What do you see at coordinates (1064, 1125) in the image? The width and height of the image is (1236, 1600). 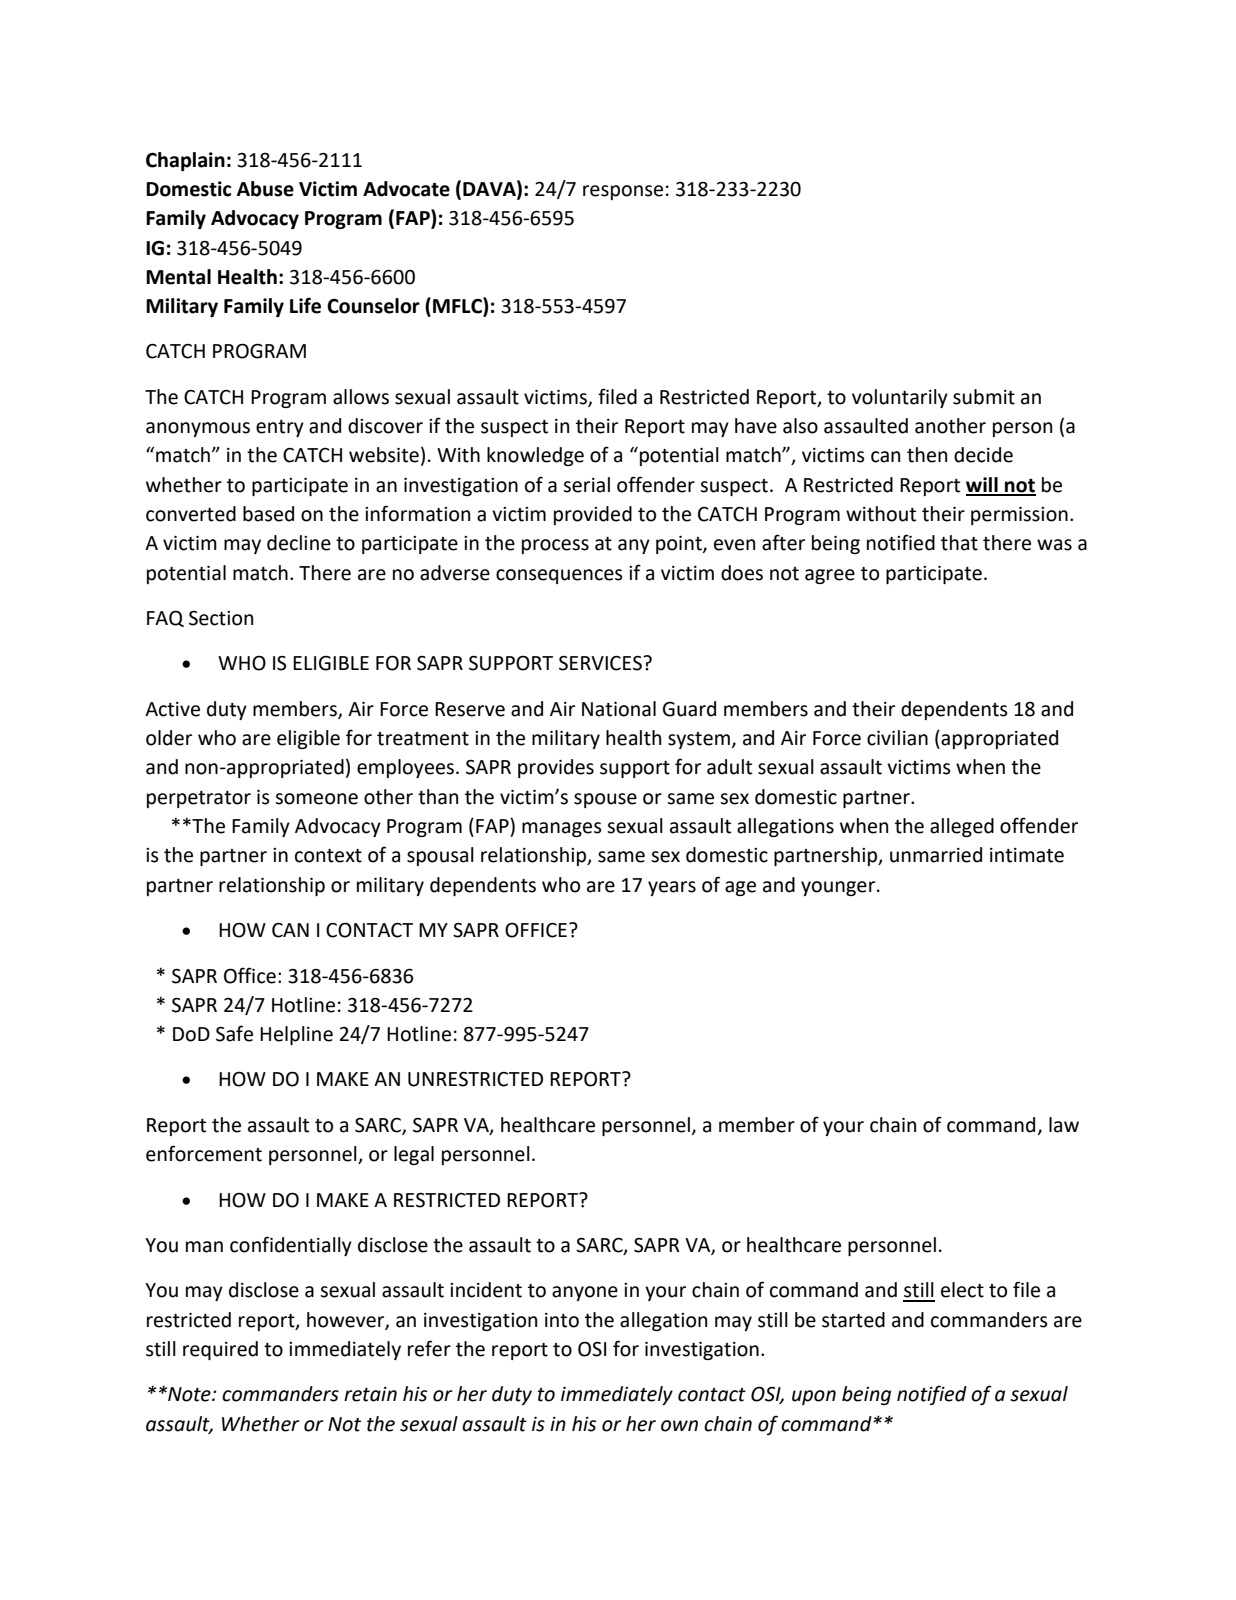 I see `law` at bounding box center [1064, 1125].
